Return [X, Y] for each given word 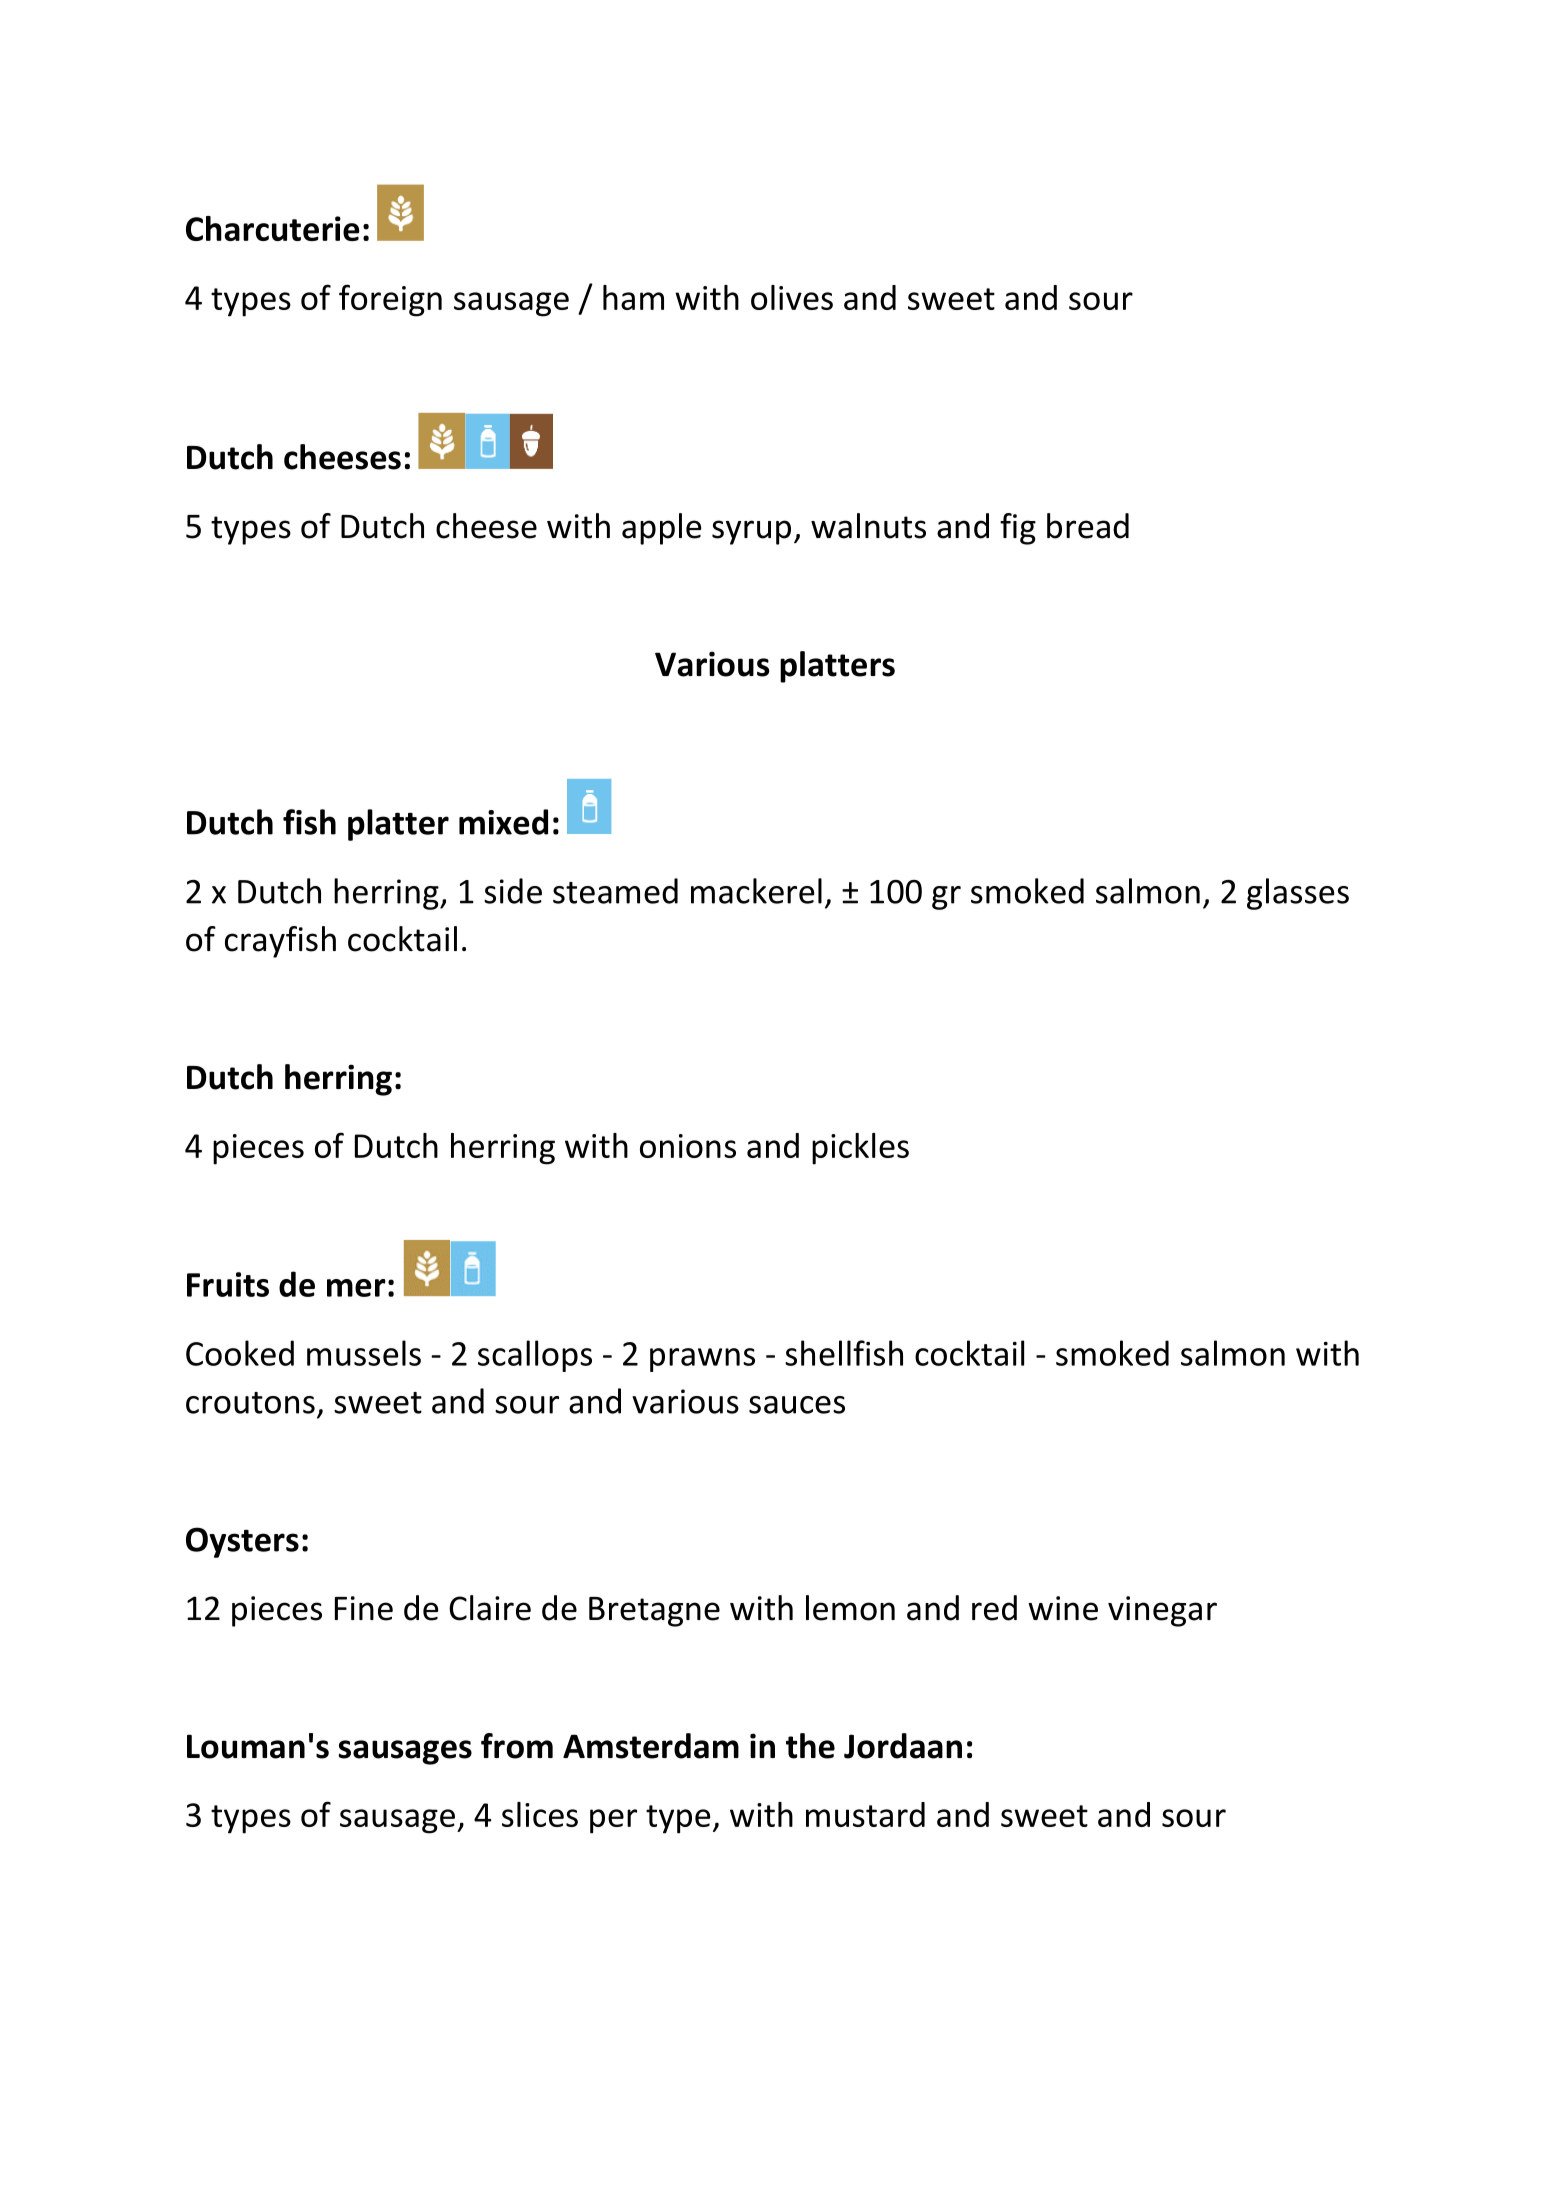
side [513, 891]
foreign [390, 300]
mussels [364, 1353]
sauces [797, 1405]
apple [662, 529]
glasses [1298, 894]
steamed [615, 891]
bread [1088, 526]
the [810, 1746]
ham [633, 297]
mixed [503, 822]
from [517, 1746]
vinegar [1162, 1611]
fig [1018, 529]
